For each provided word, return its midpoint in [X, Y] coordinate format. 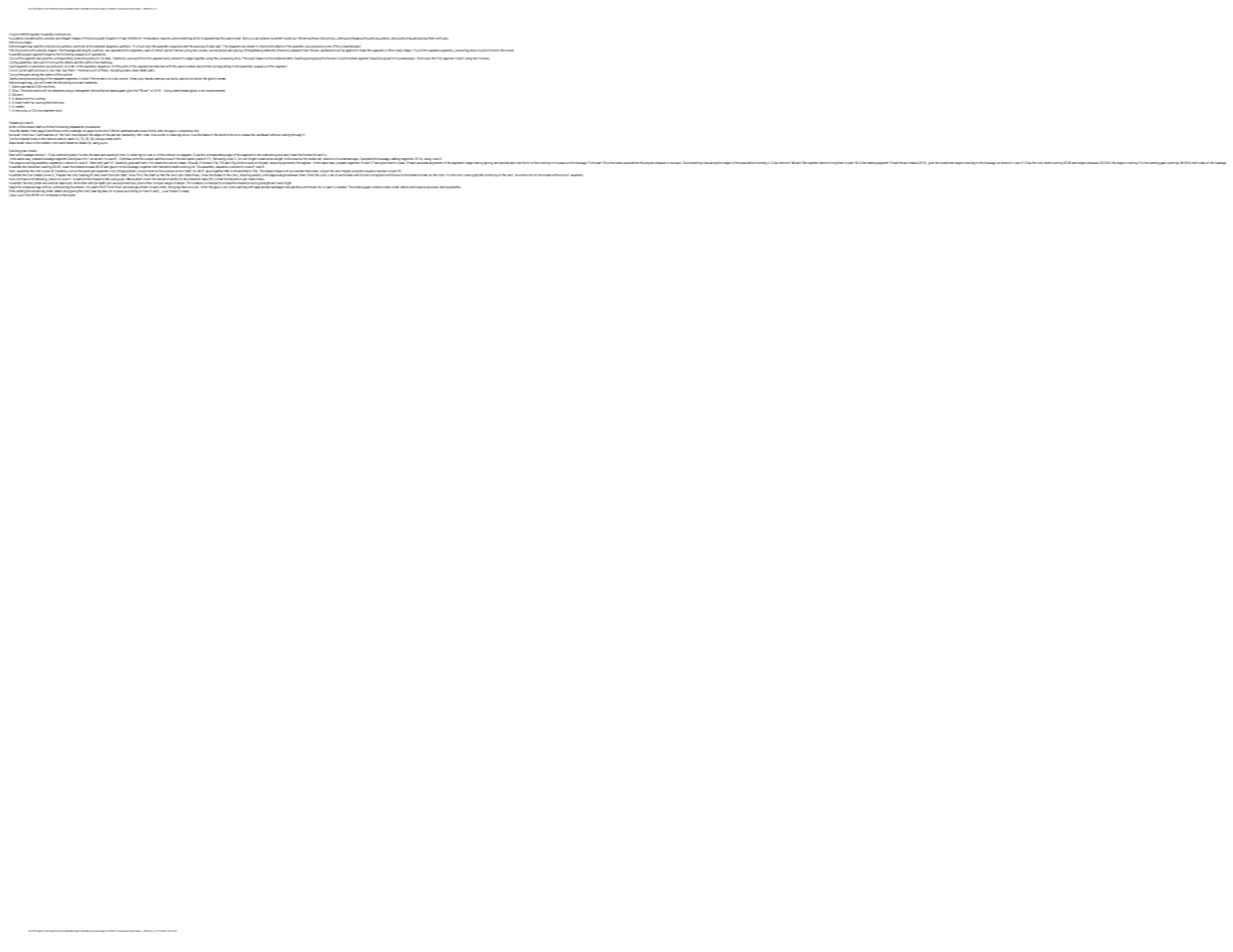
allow [198, 79]
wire [59, 111]
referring [136, 156]
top [495, 175]
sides [1202, 163]
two [475, 58]
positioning [404, 38]
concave [675, 163]
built [461, 58]
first [439, 58]
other [164, 187]
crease [246, 135]
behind [634, 163]
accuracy [433, 187]
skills [196, 38]
